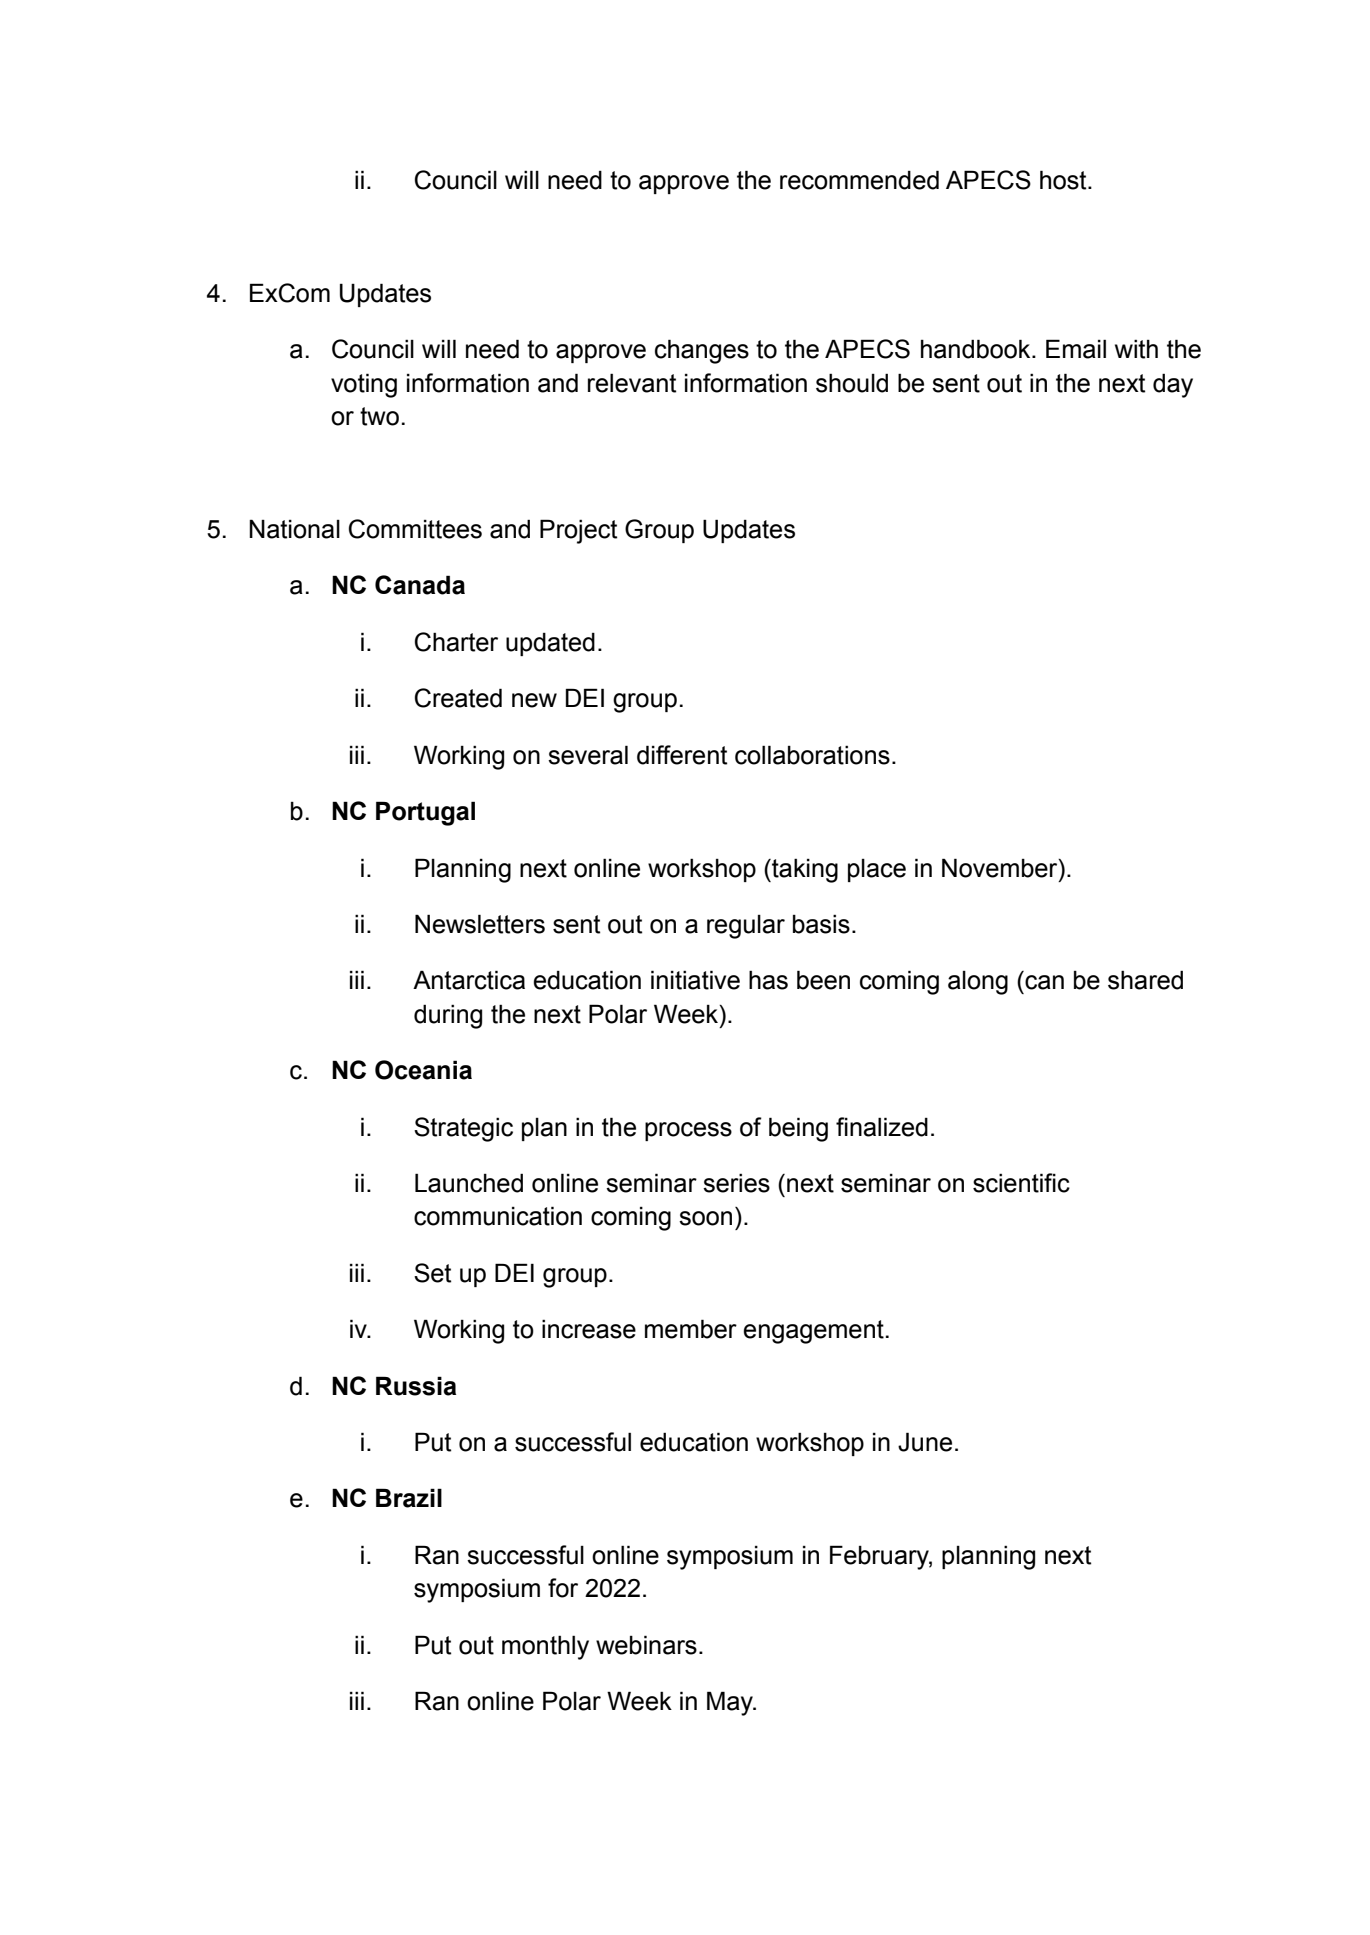 This screenshot has height=1935, width=1370. What do you see at coordinates (469, 980) in the screenshot?
I see `Antarctica` at bounding box center [469, 980].
